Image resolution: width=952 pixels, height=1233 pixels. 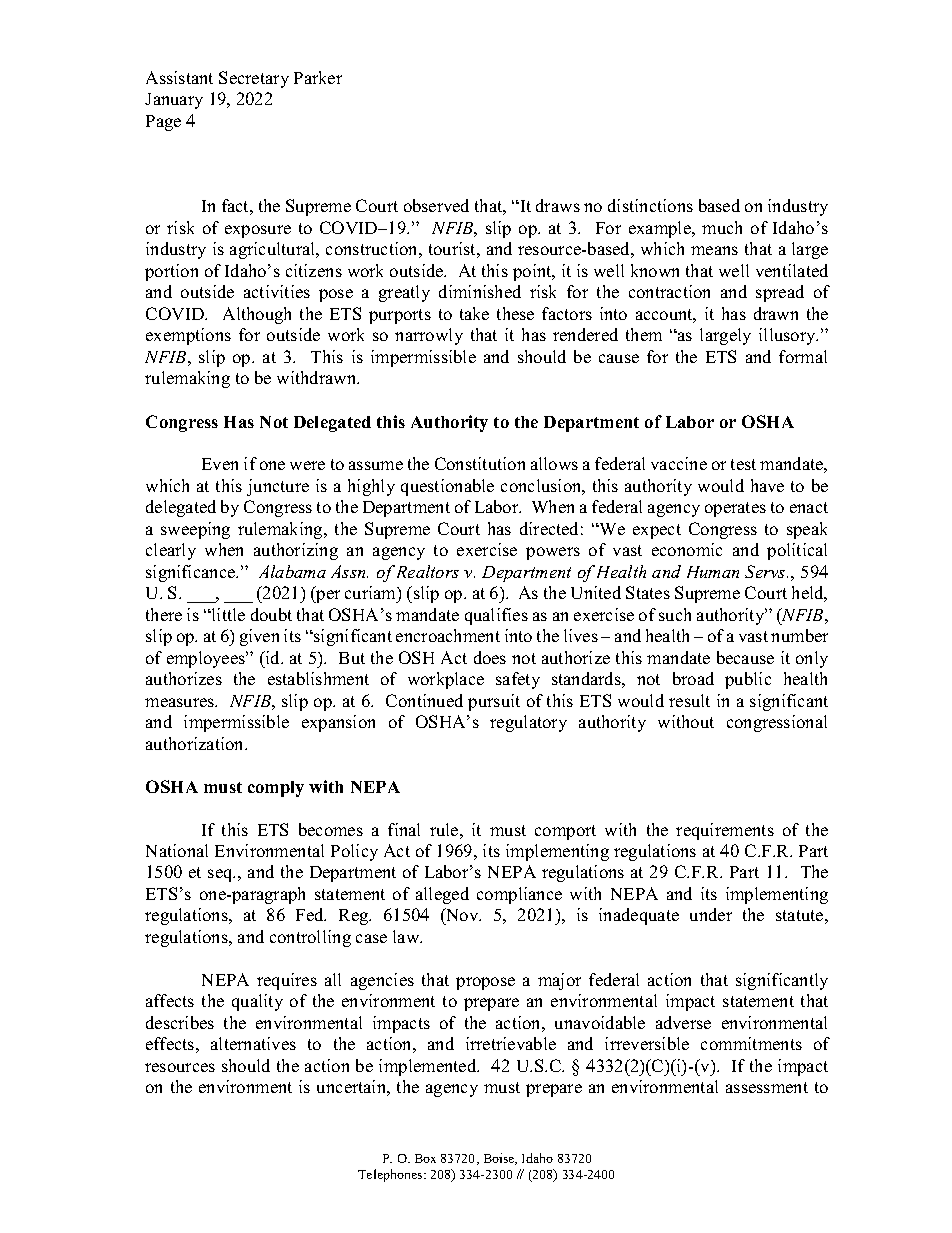 What do you see at coordinates (254, 79) in the screenshot?
I see `Secretary` at bounding box center [254, 79].
